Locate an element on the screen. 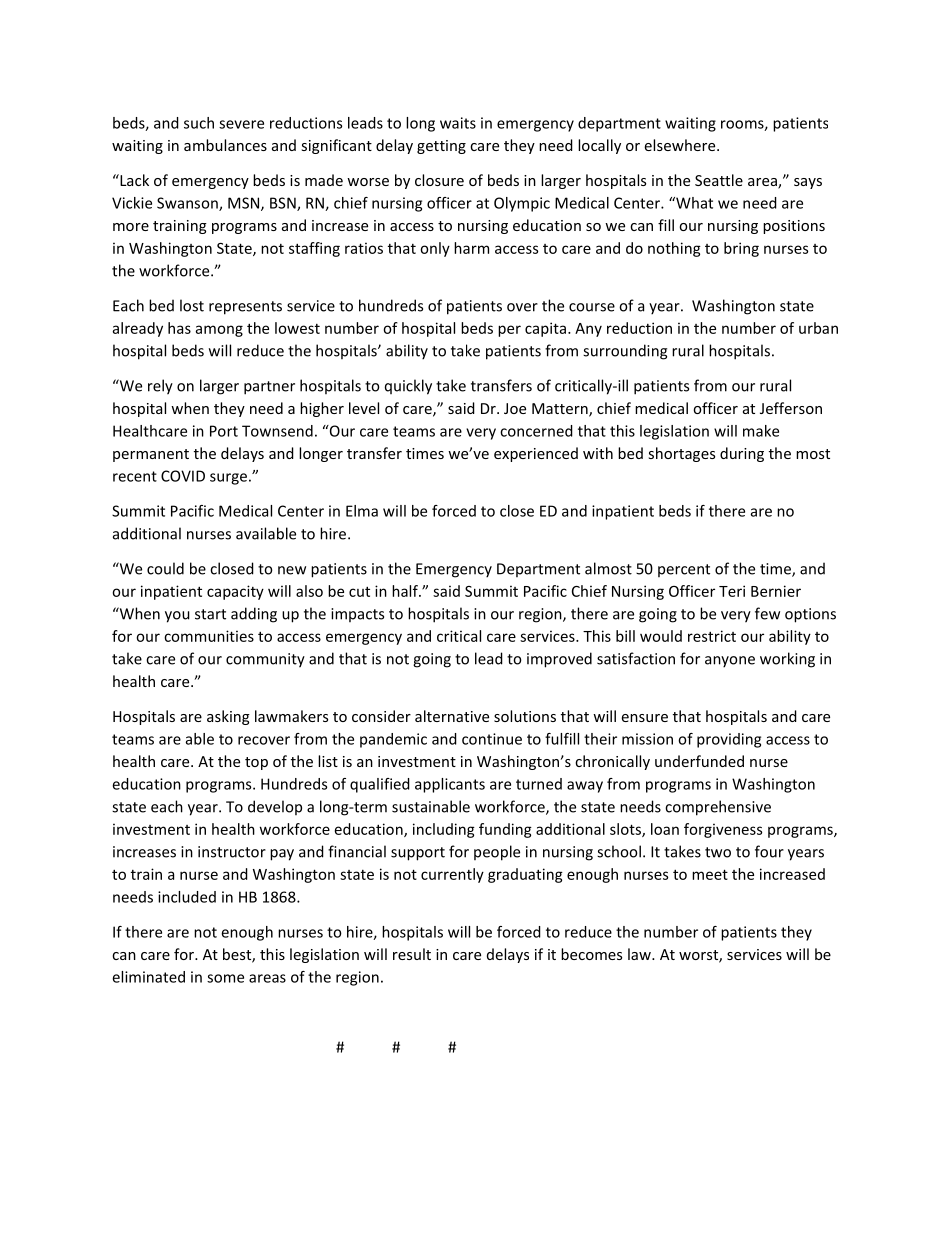 Image resolution: width=952 pixels, height=1233 pixels. getting is located at coordinates (441, 147).
